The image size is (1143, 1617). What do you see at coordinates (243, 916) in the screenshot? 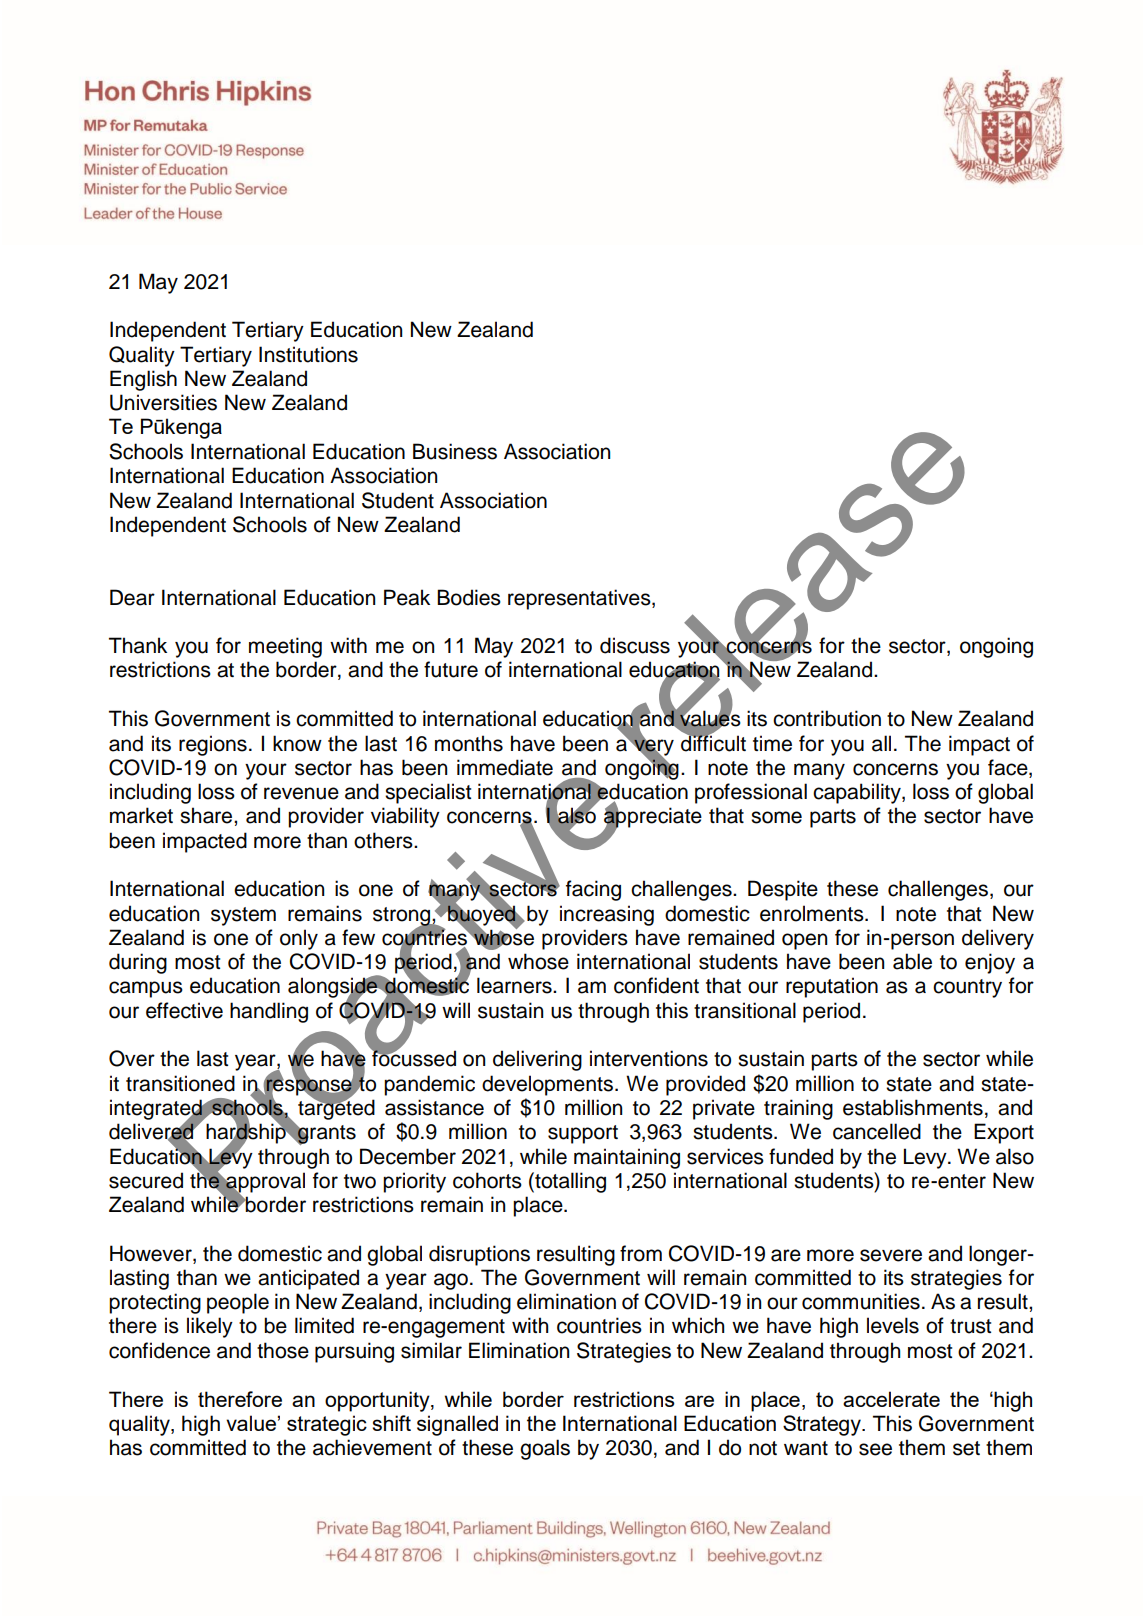
I see `system` at bounding box center [243, 916].
